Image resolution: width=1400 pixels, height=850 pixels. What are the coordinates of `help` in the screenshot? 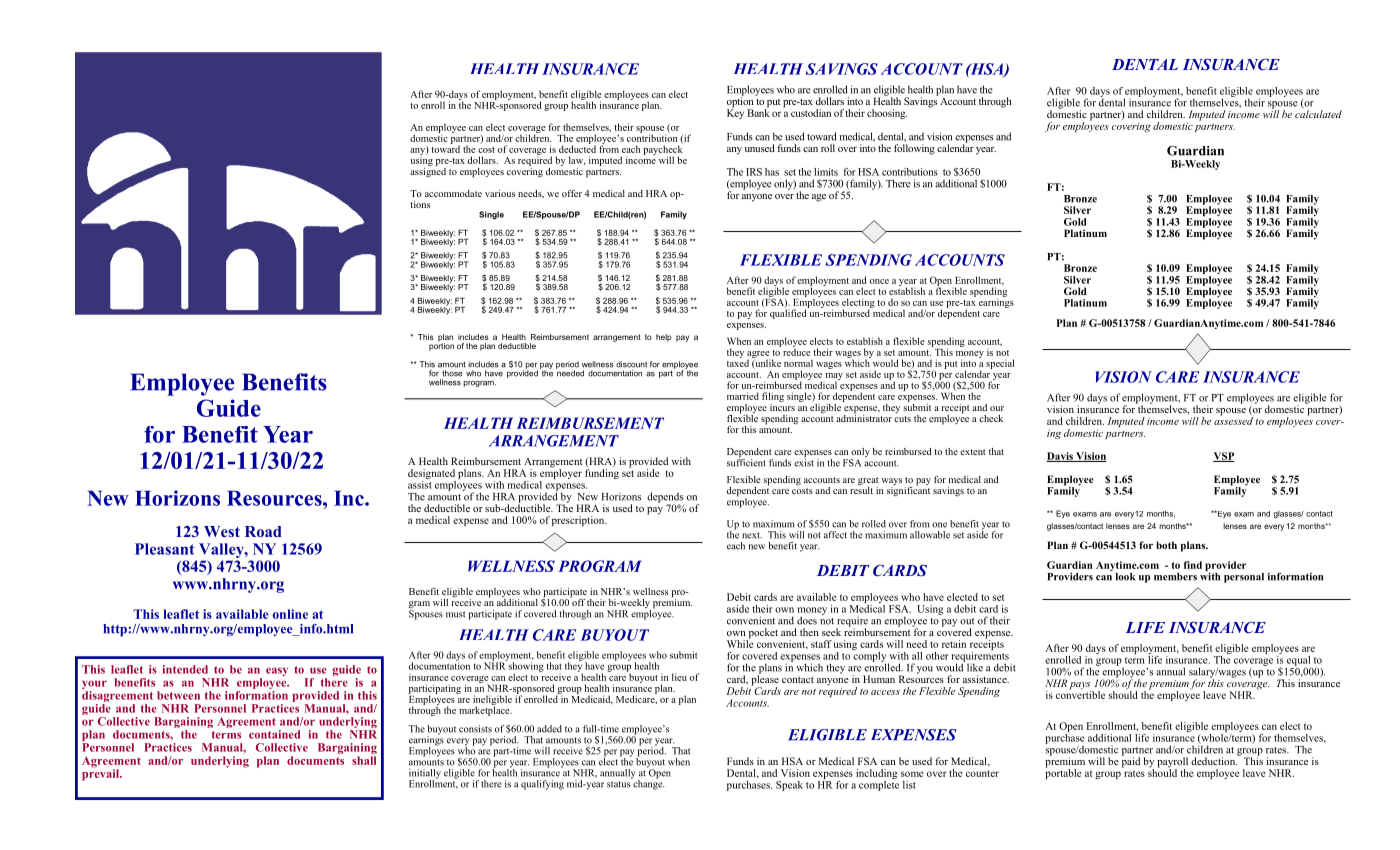 It's located at (664, 338).
